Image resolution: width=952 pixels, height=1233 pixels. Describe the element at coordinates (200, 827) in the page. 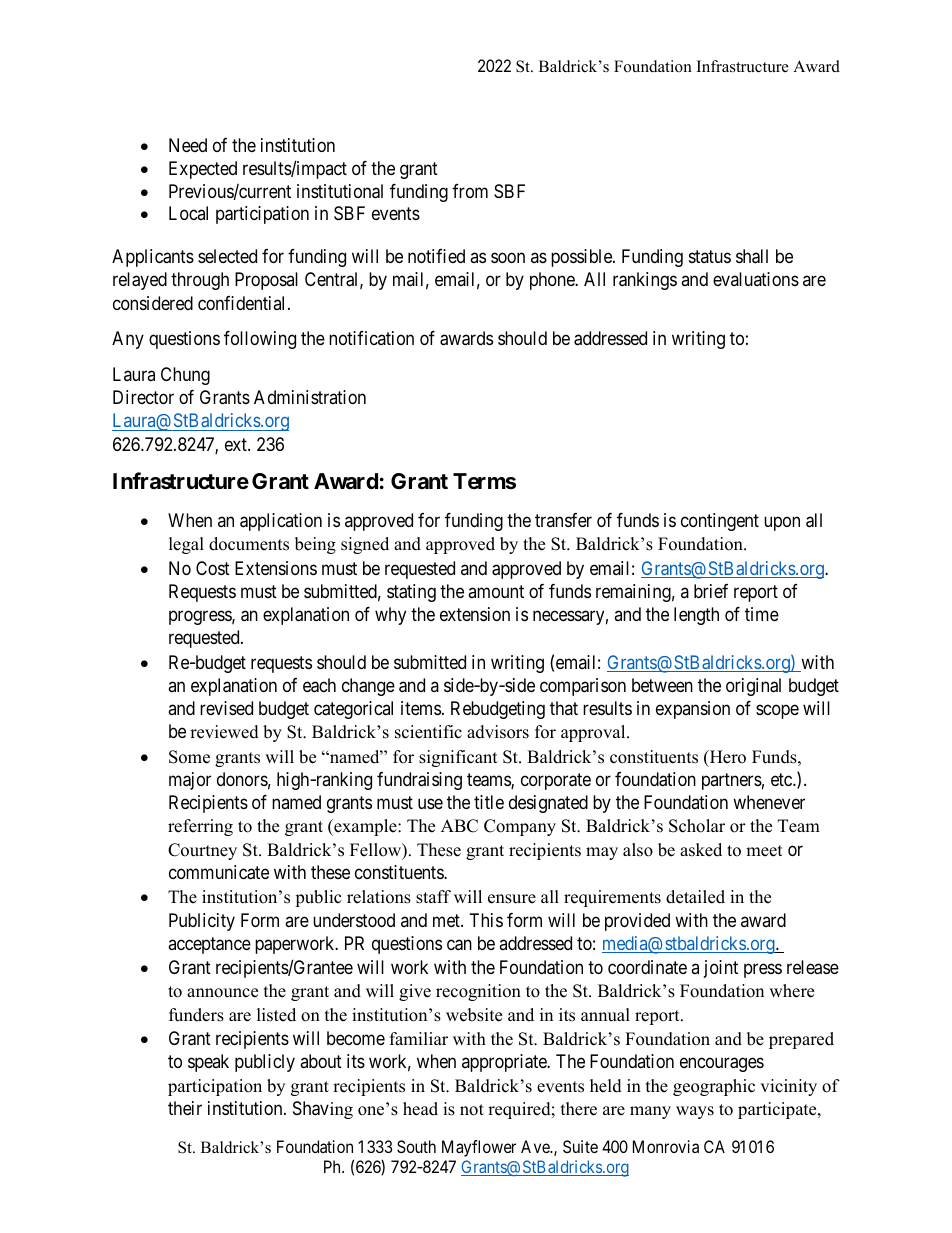

I see `referring` at that location.
